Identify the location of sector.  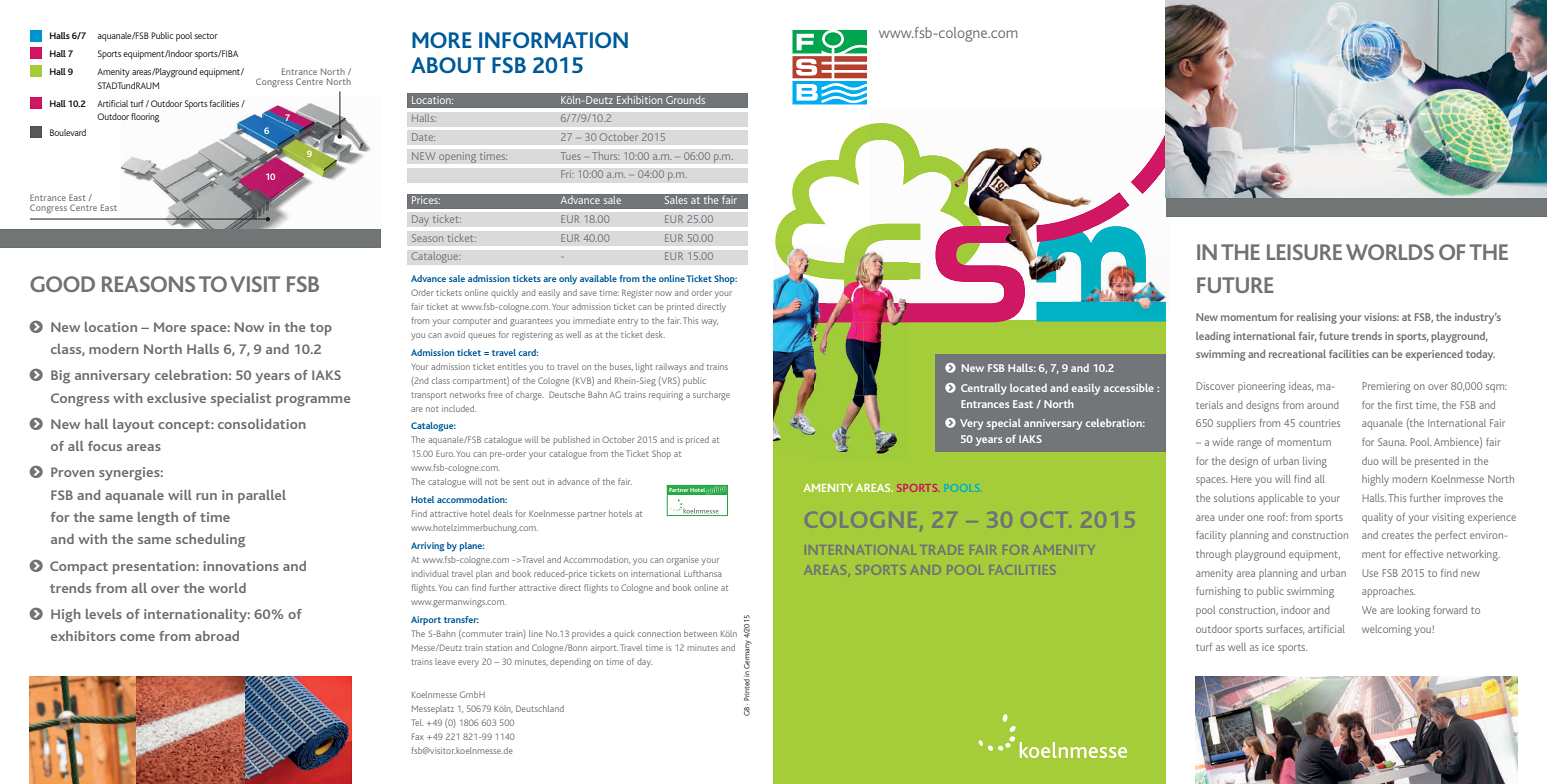
(206, 36).
